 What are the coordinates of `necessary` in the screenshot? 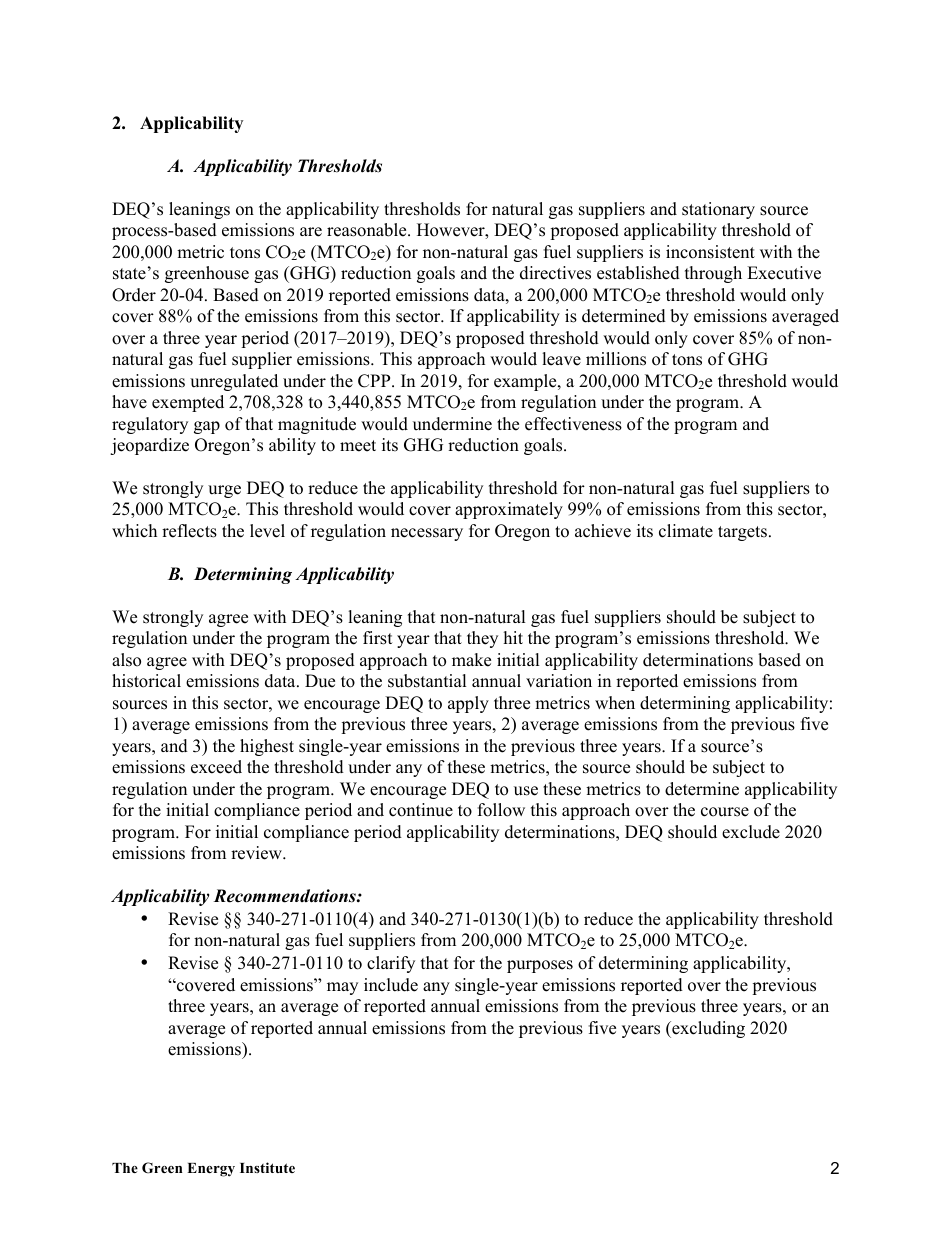 It's located at (427, 534).
